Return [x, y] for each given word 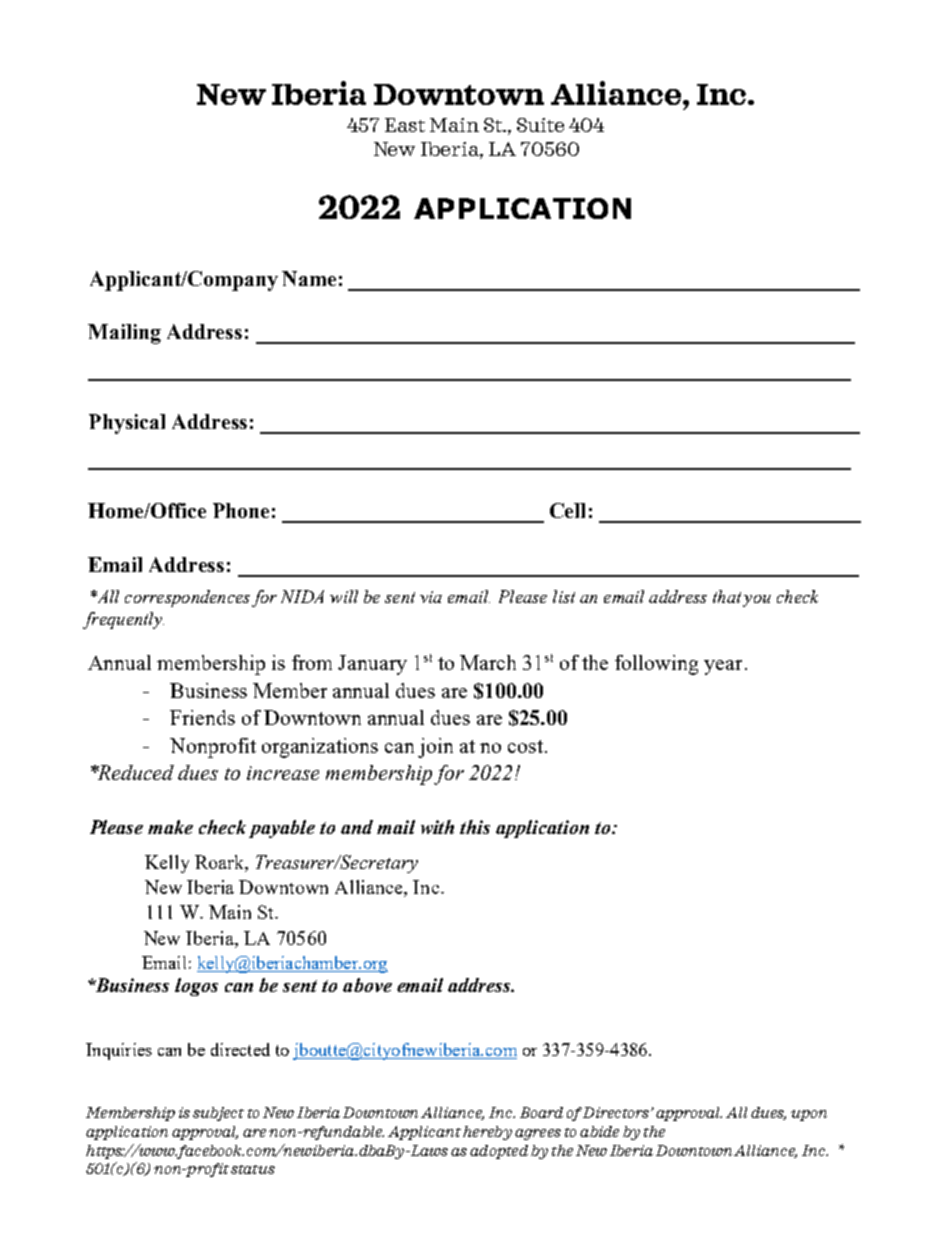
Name [309, 278]
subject [218, 1114]
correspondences [187, 598]
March [488, 662]
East [405, 125]
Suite [540, 125]
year [723, 667]
